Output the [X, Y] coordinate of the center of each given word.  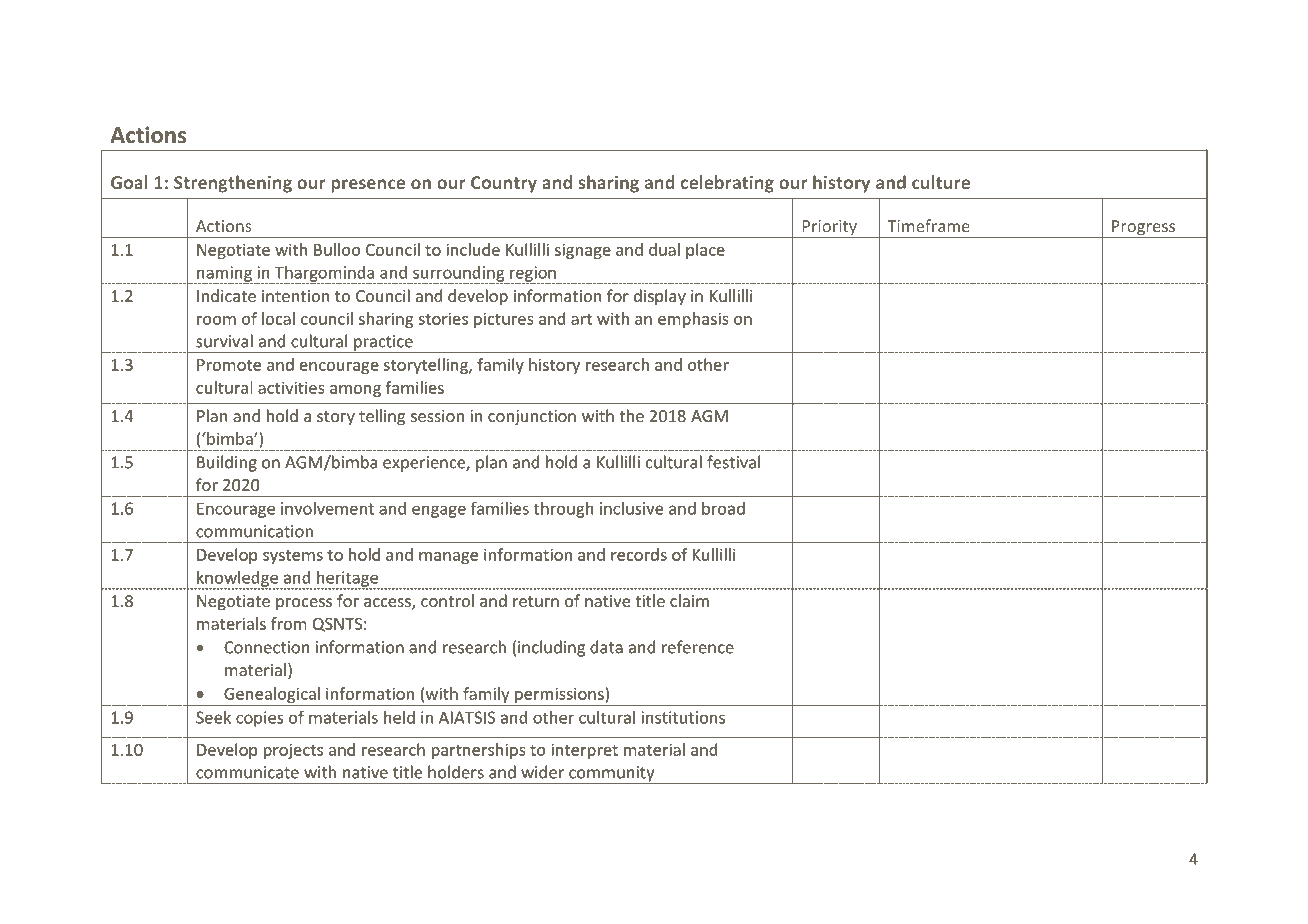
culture [941, 182]
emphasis [693, 320]
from [289, 623]
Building [227, 463]
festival [733, 462]
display [660, 297]
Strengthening [233, 184]
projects [293, 751]
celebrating [727, 184]
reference [698, 647]
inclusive [631, 508]
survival [224, 341]
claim [689, 600]
